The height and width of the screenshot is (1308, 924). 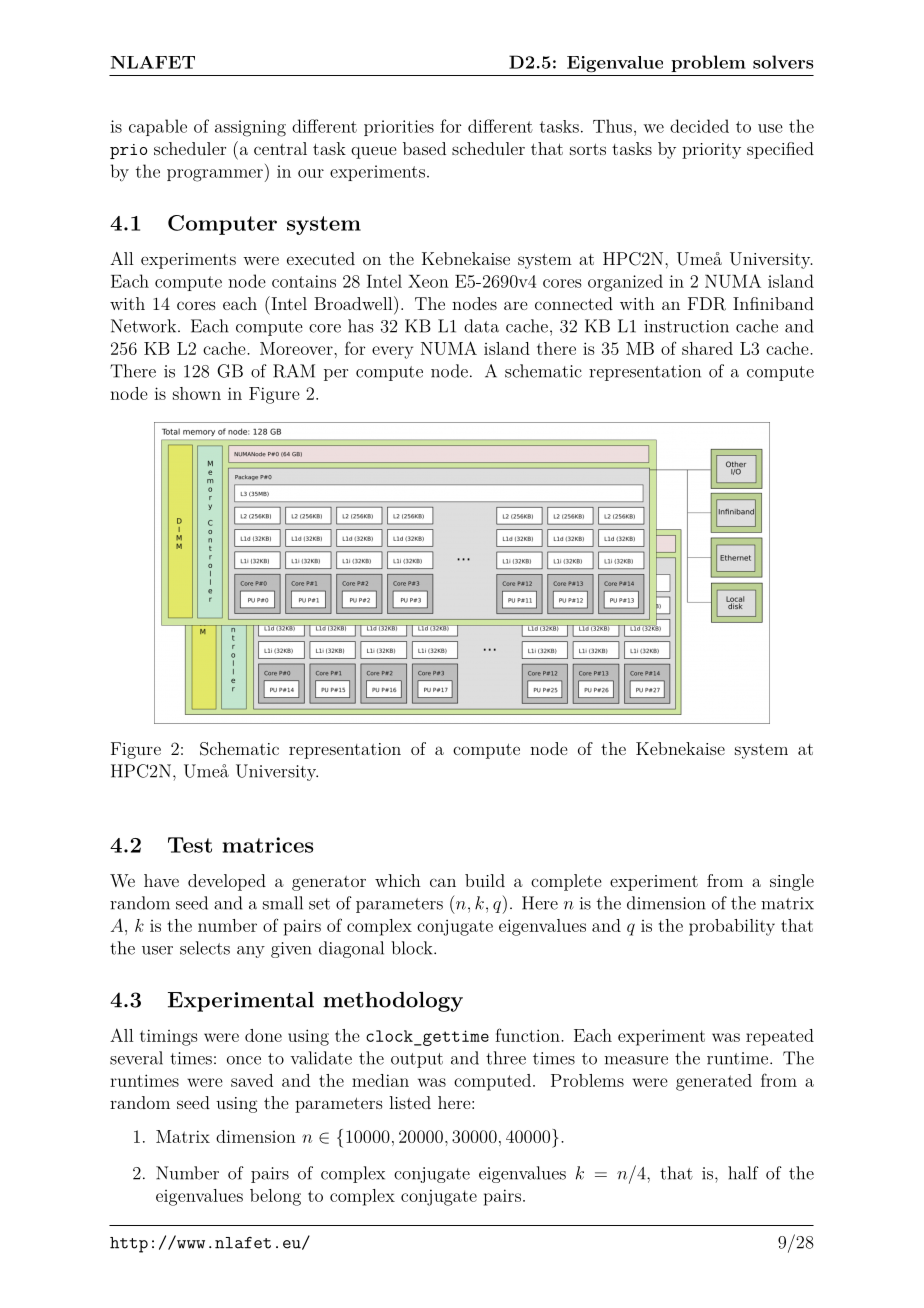 What do you see at coordinates (485, 880) in the screenshot?
I see `build` at bounding box center [485, 880].
